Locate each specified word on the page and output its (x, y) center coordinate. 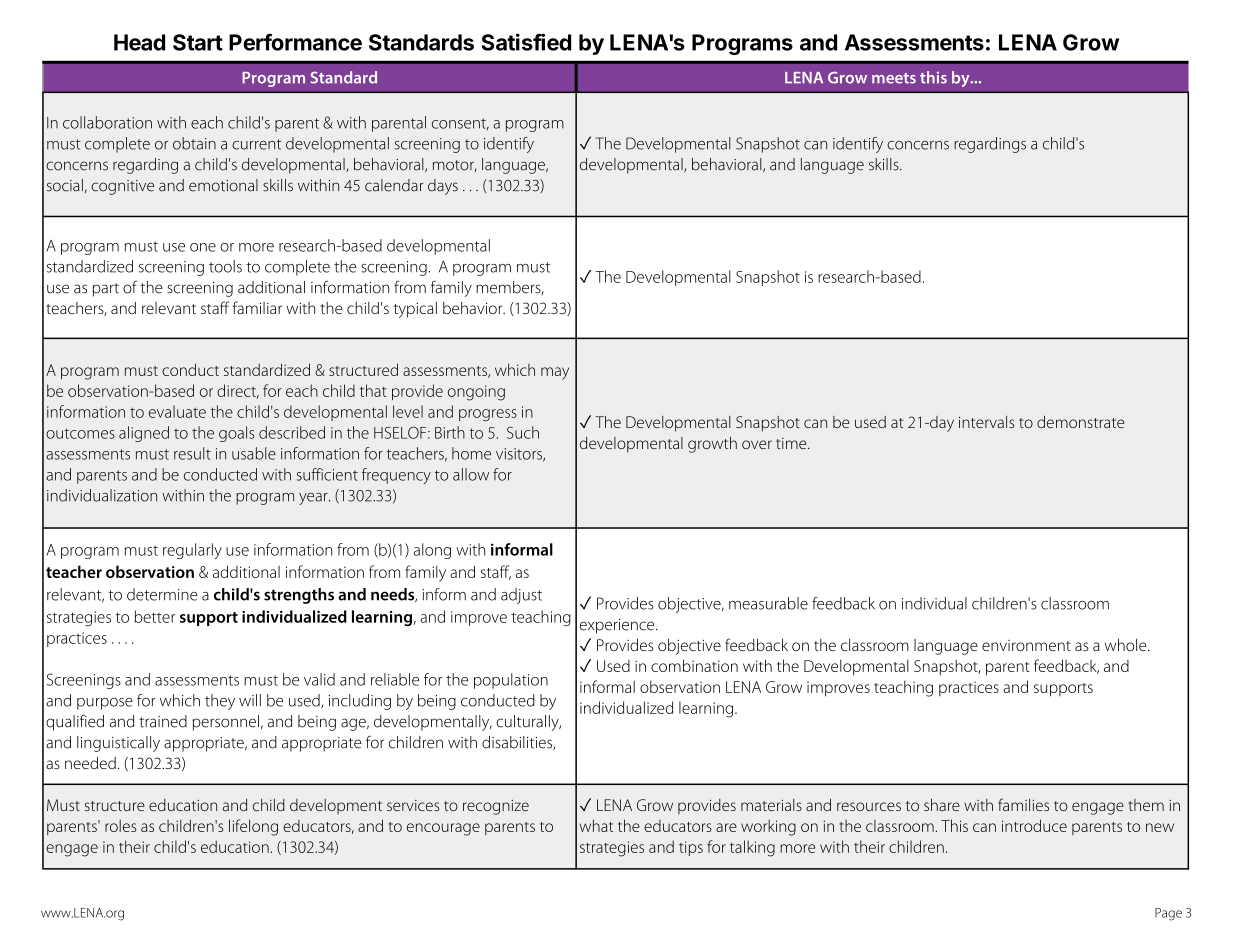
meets (894, 78)
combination (694, 665)
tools (225, 266)
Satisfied (526, 42)
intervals (986, 422)
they (220, 702)
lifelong (253, 827)
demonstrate (1080, 422)
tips (691, 848)
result (192, 453)
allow (471, 474)
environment (1026, 645)
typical (415, 310)
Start (198, 42)
